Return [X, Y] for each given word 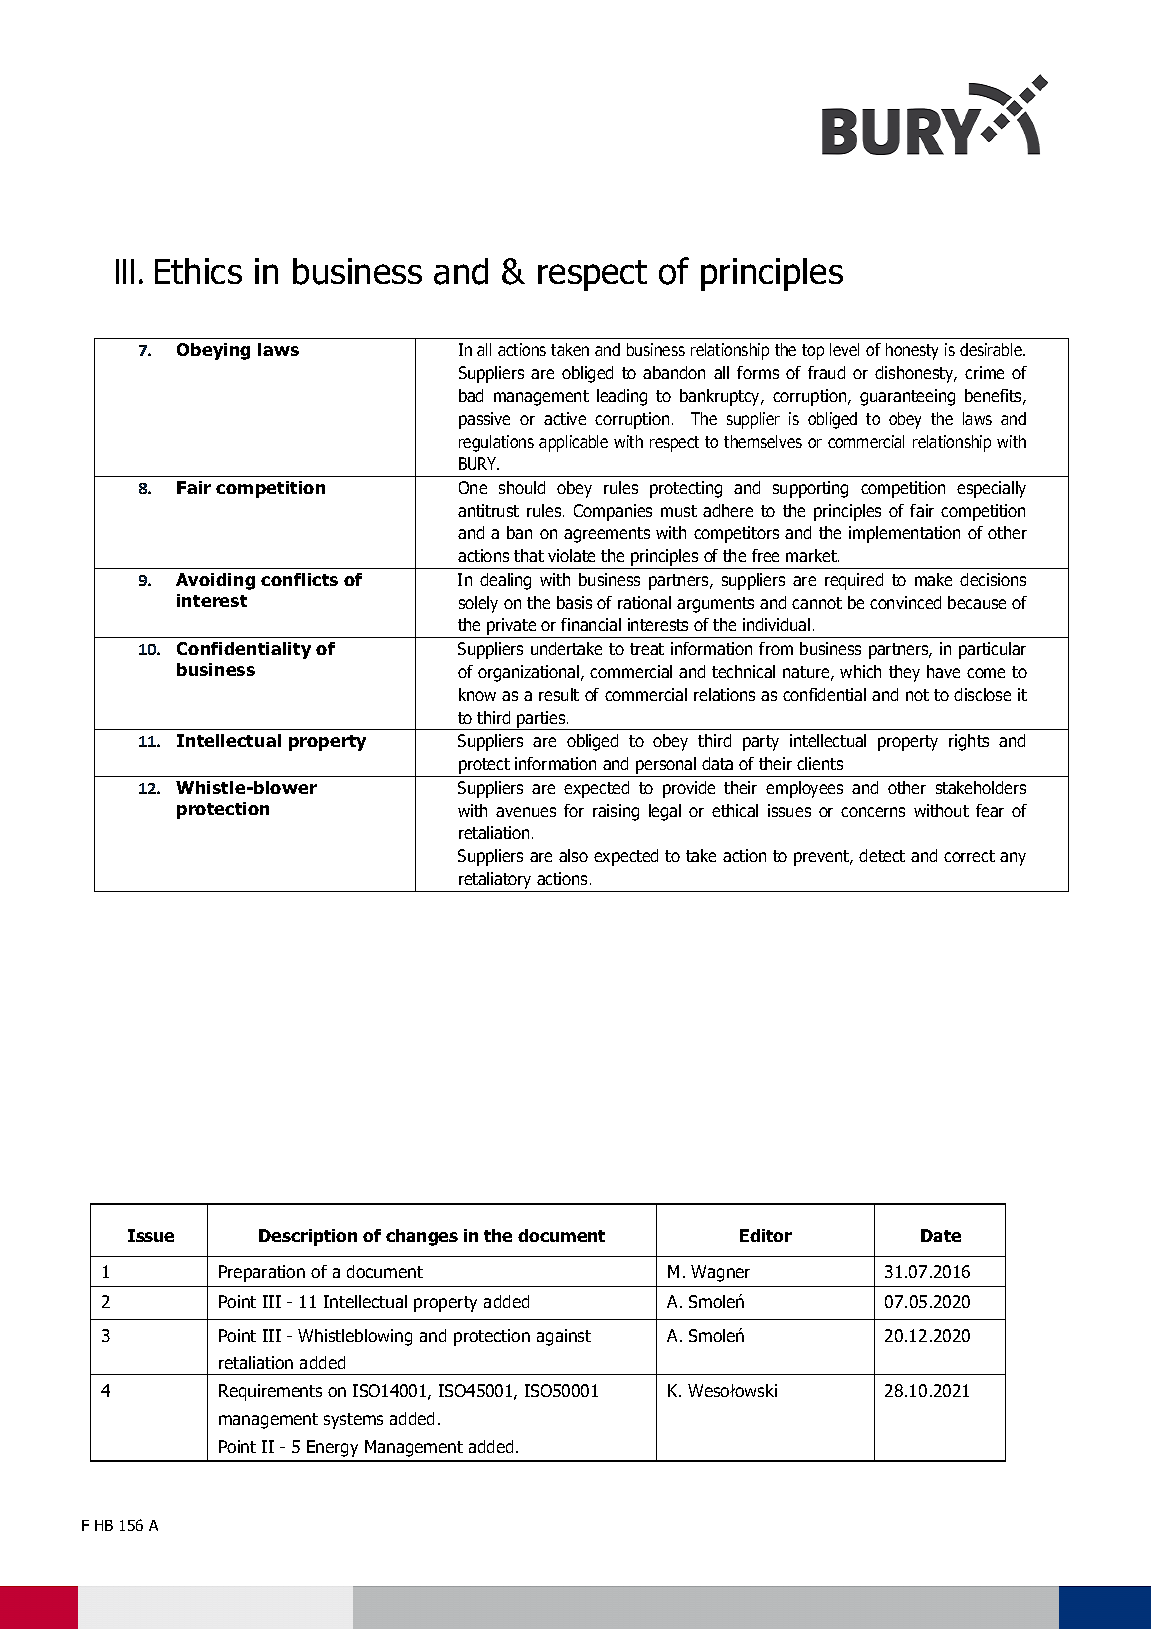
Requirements [270, 1392]
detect [882, 855]
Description [308, 1237]
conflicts [299, 579]
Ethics [198, 271]
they [904, 673]
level [844, 349]
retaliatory [495, 880]
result [559, 694]
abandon [674, 372]
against [564, 1337]
